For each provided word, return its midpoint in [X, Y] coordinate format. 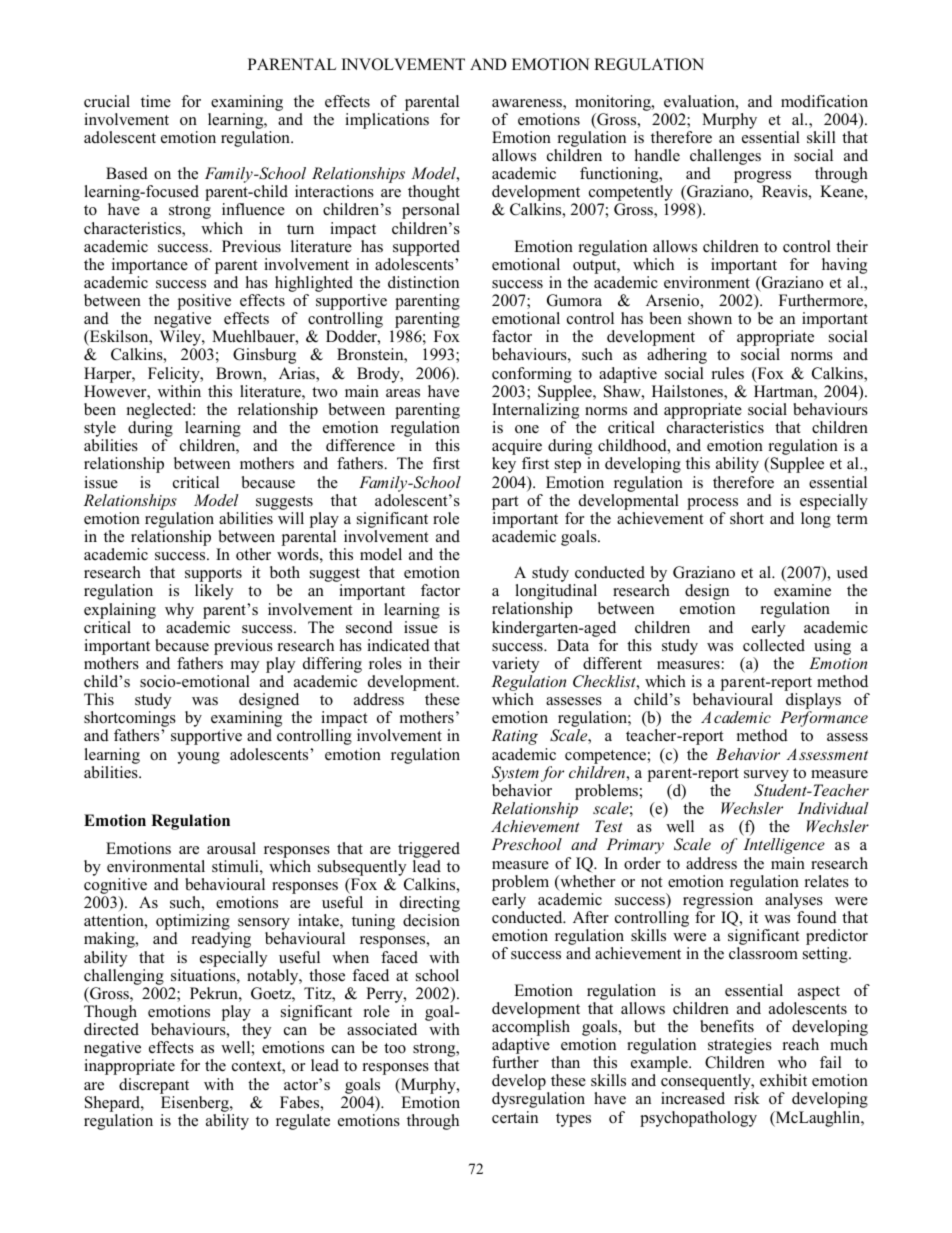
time [156, 101]
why [179, 611]
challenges [725, 158]
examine [802, 590]
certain [515, 1117]
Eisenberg [196, 1104]
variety [515, 666]
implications [387, 121]
